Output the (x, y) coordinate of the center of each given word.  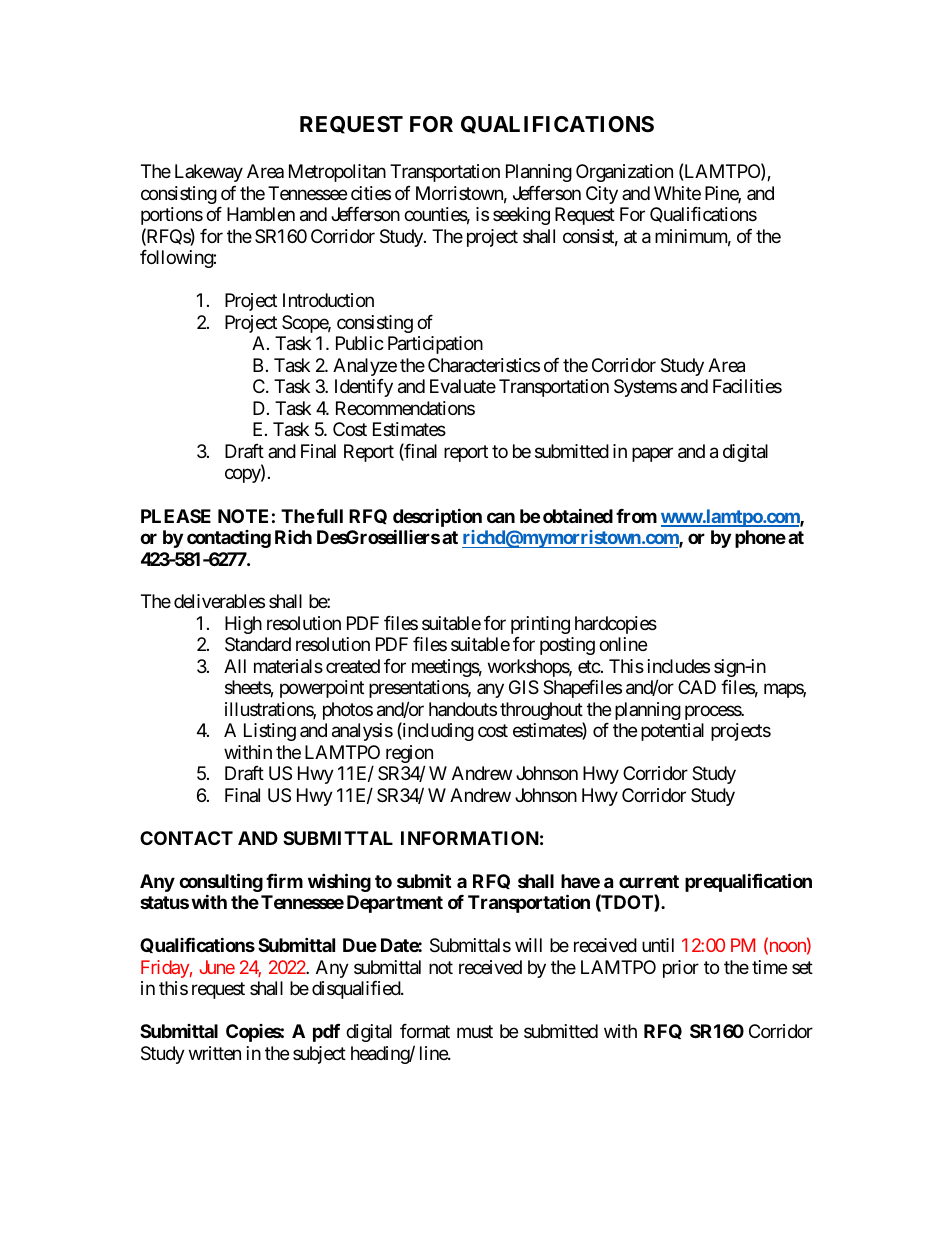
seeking (521, 216)
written (215, 1053)
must (475, 1032)
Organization (624, 173)
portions (172, 216)
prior (681, 969)
